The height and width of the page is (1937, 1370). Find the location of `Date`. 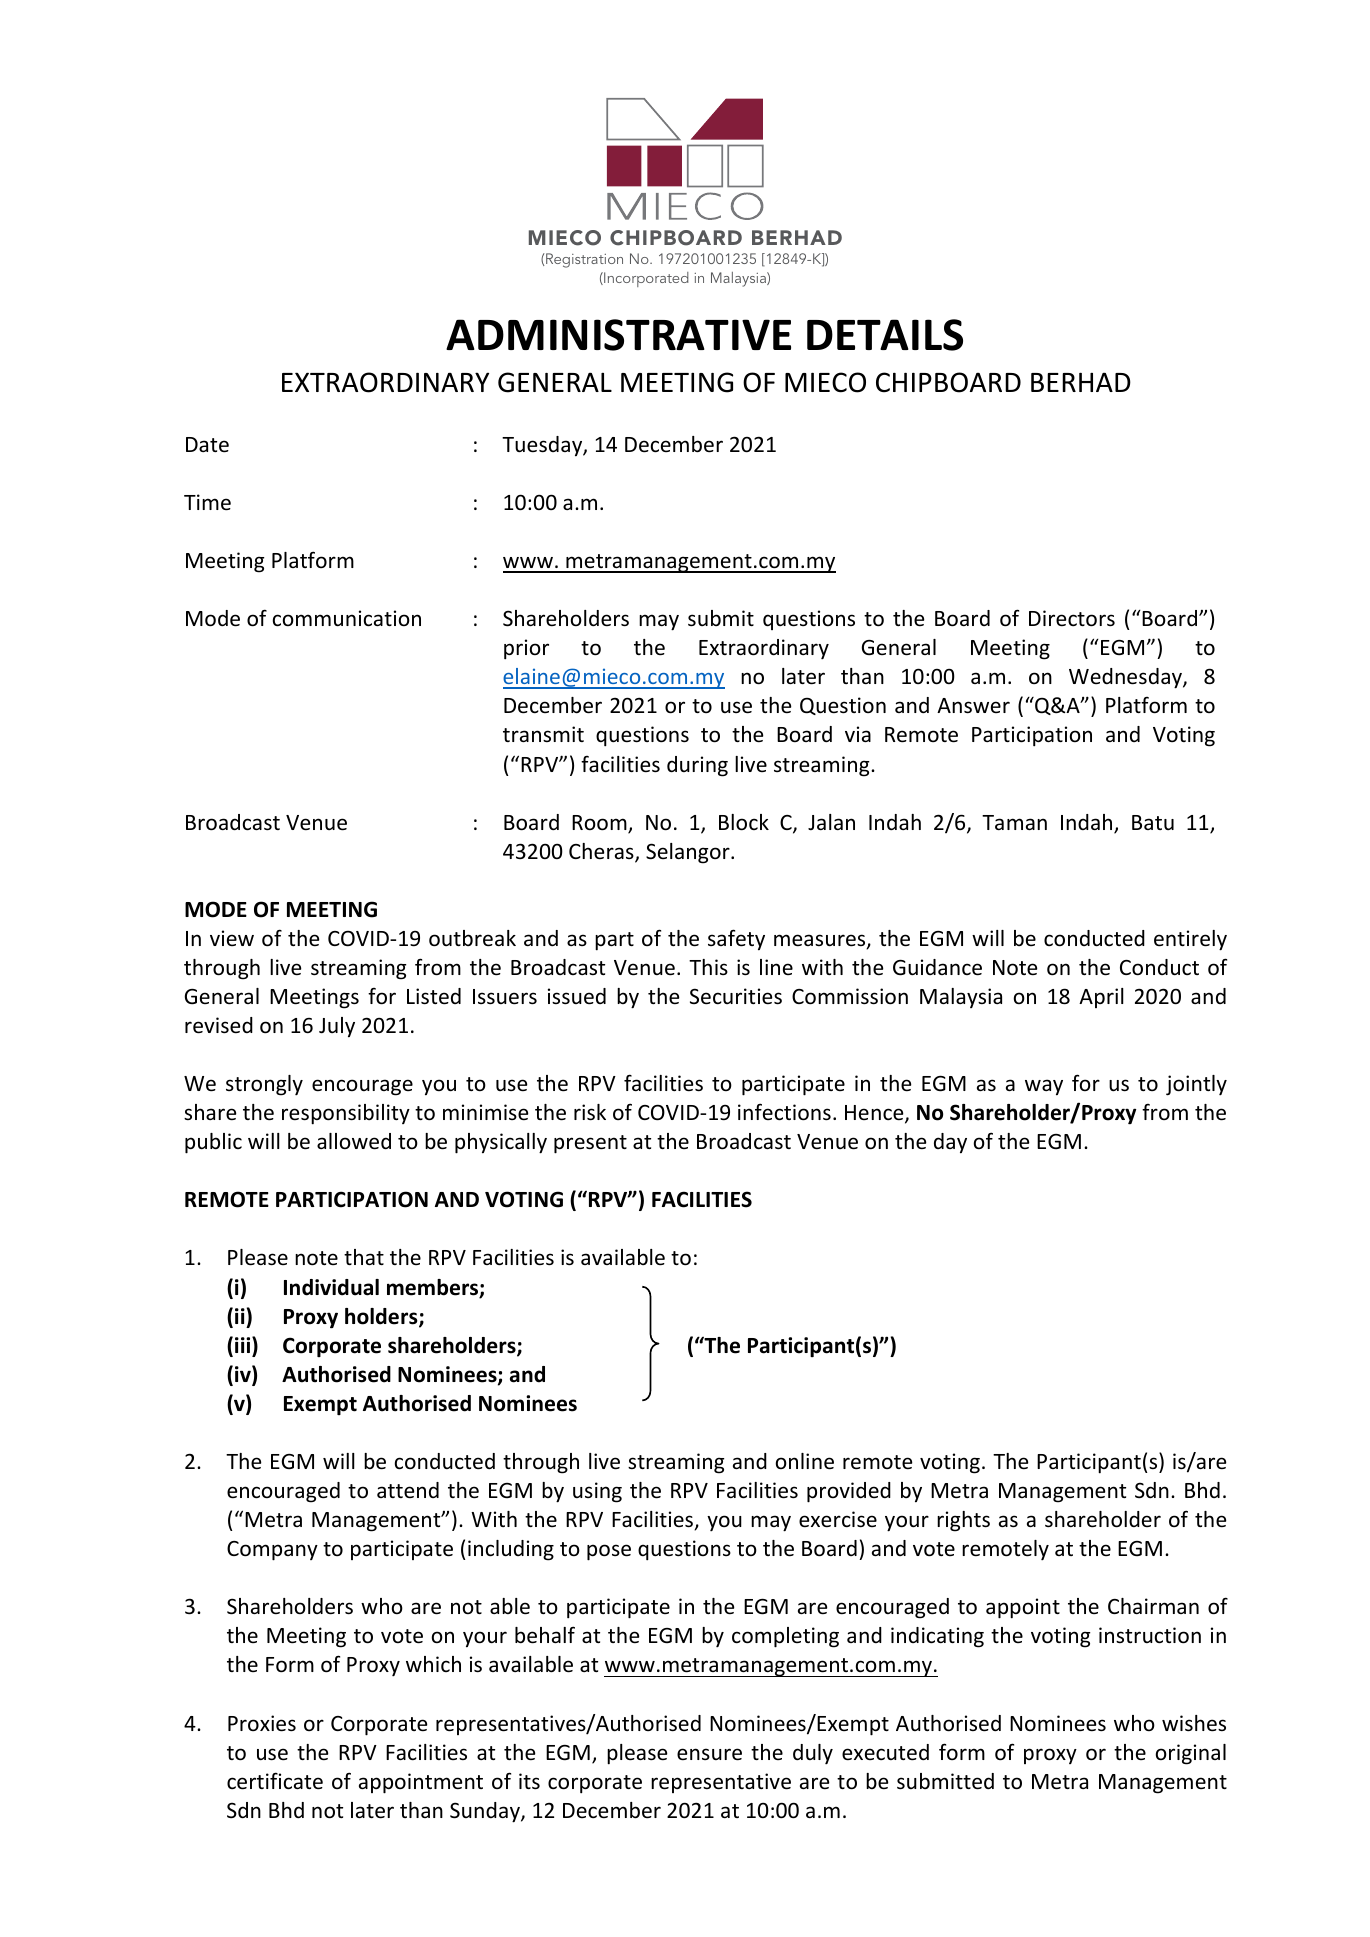

Date is located at coordinates (207, 445).
